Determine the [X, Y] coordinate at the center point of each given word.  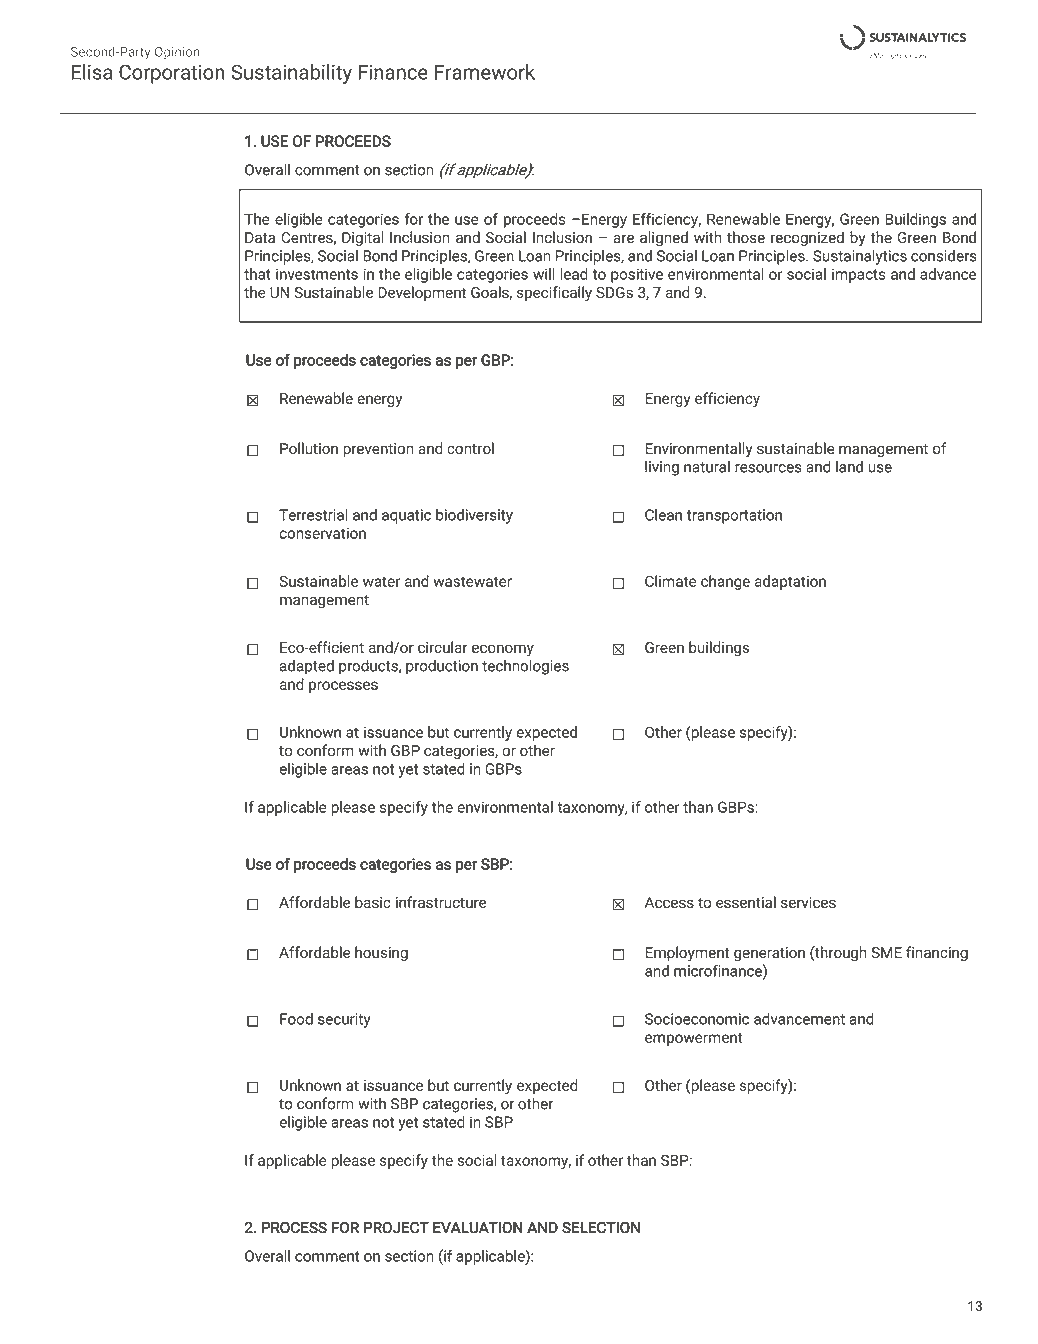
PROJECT [396, 1227]
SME [886, 952]
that [257, 274]
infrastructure [441, 902]
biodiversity [474, 516]
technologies [525, 667]
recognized [807, 239]
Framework [485, 72]
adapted [307, 667]
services [808, 902]
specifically [554, 294]
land [849, 467]
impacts [859, 275]
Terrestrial [313, 515]
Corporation [172, 74]
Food [296, 1019]
